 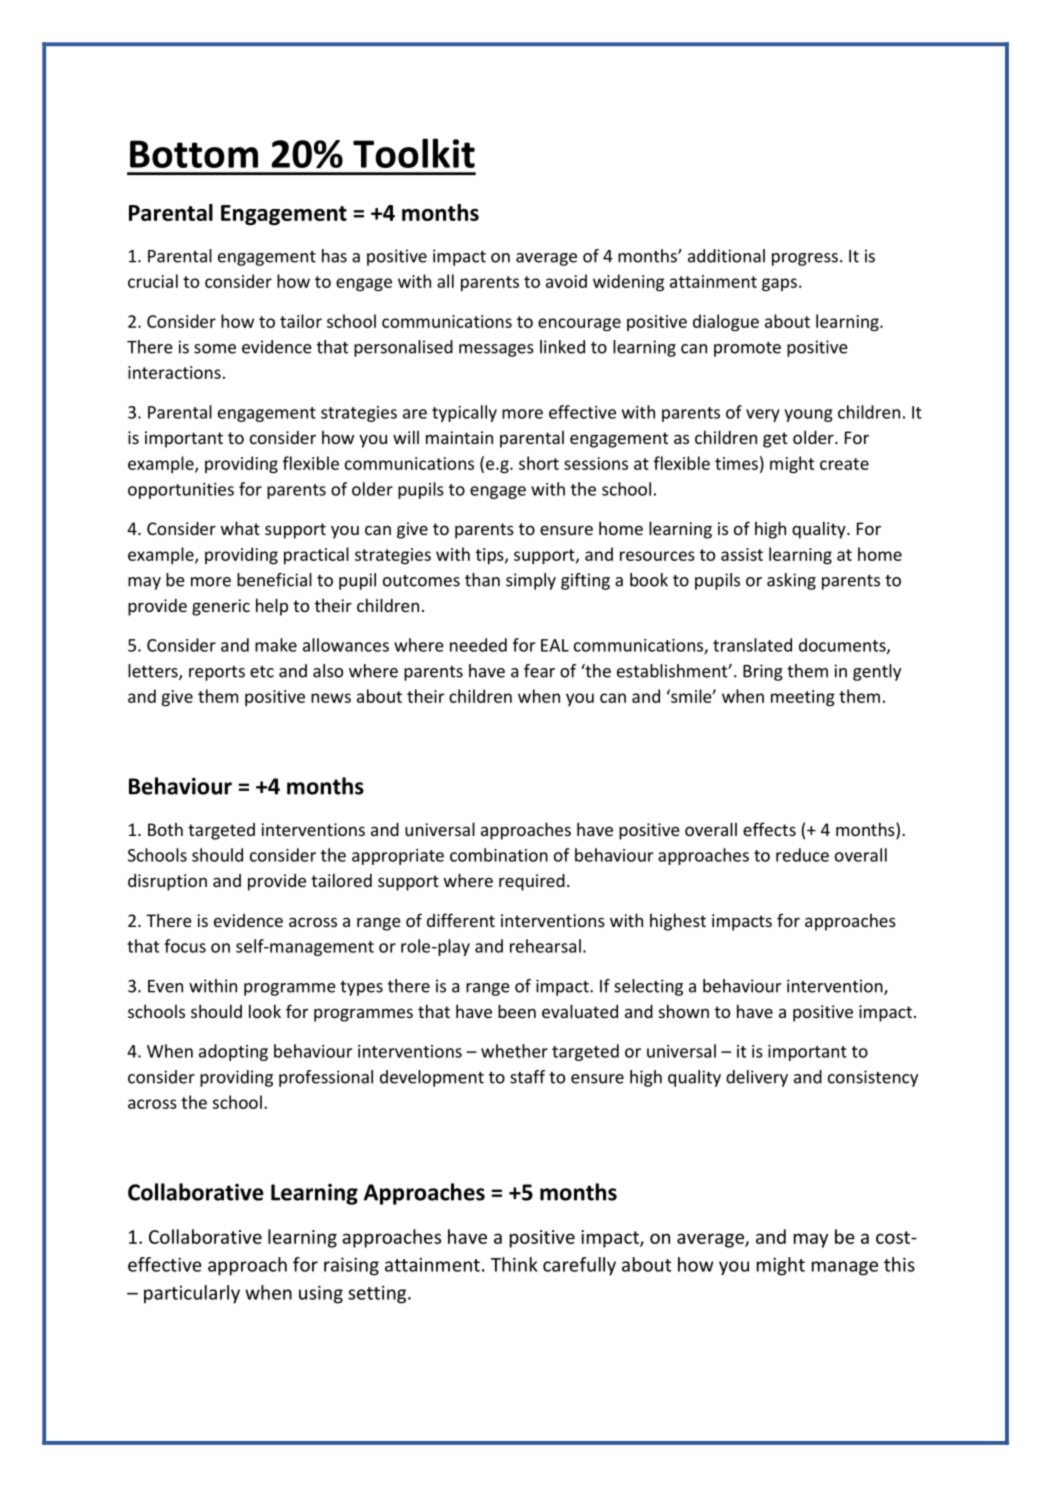 I want to click on Toolkit, so click(x=414, y=153).
